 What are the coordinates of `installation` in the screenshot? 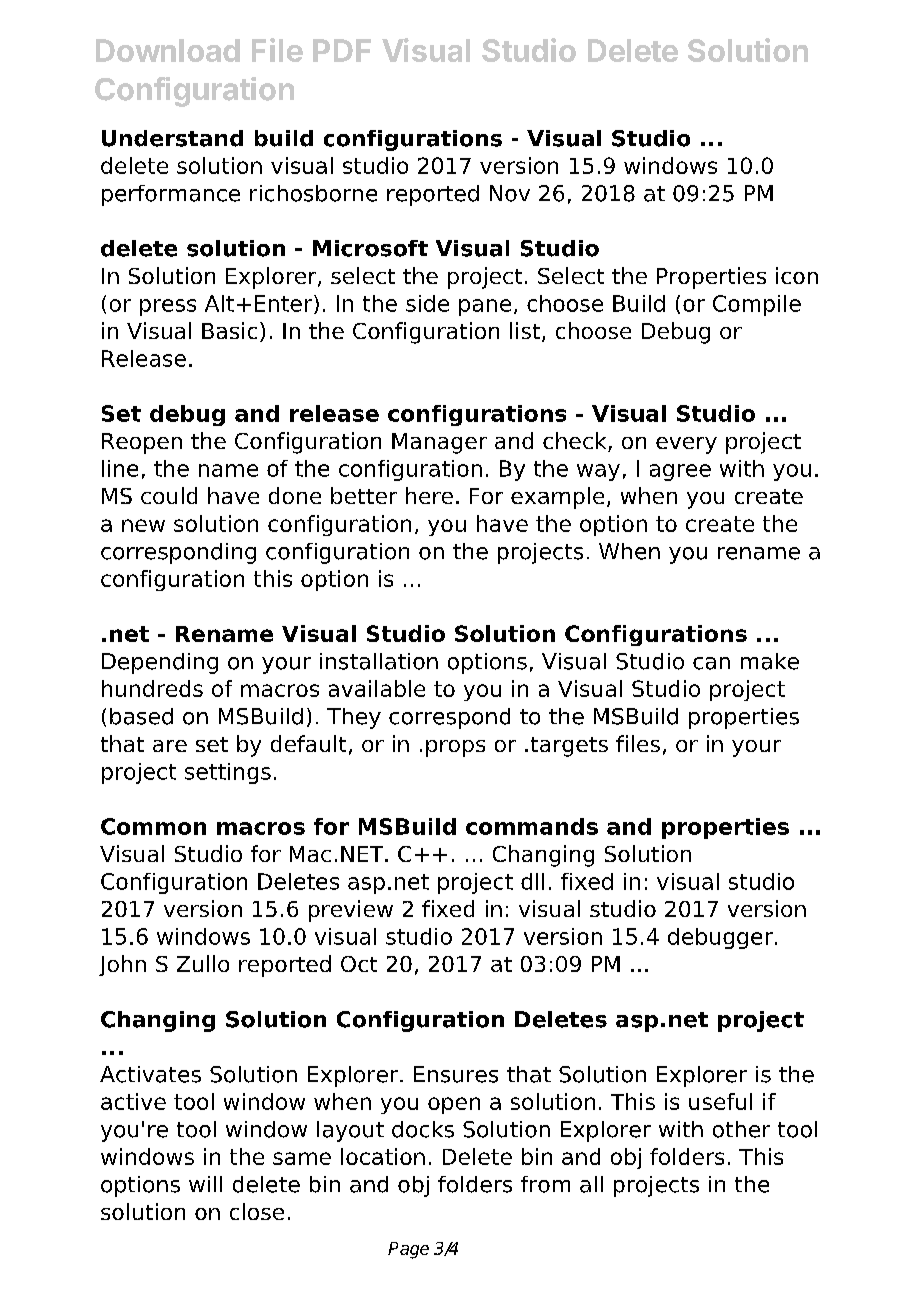 It's located at (379, 661).
